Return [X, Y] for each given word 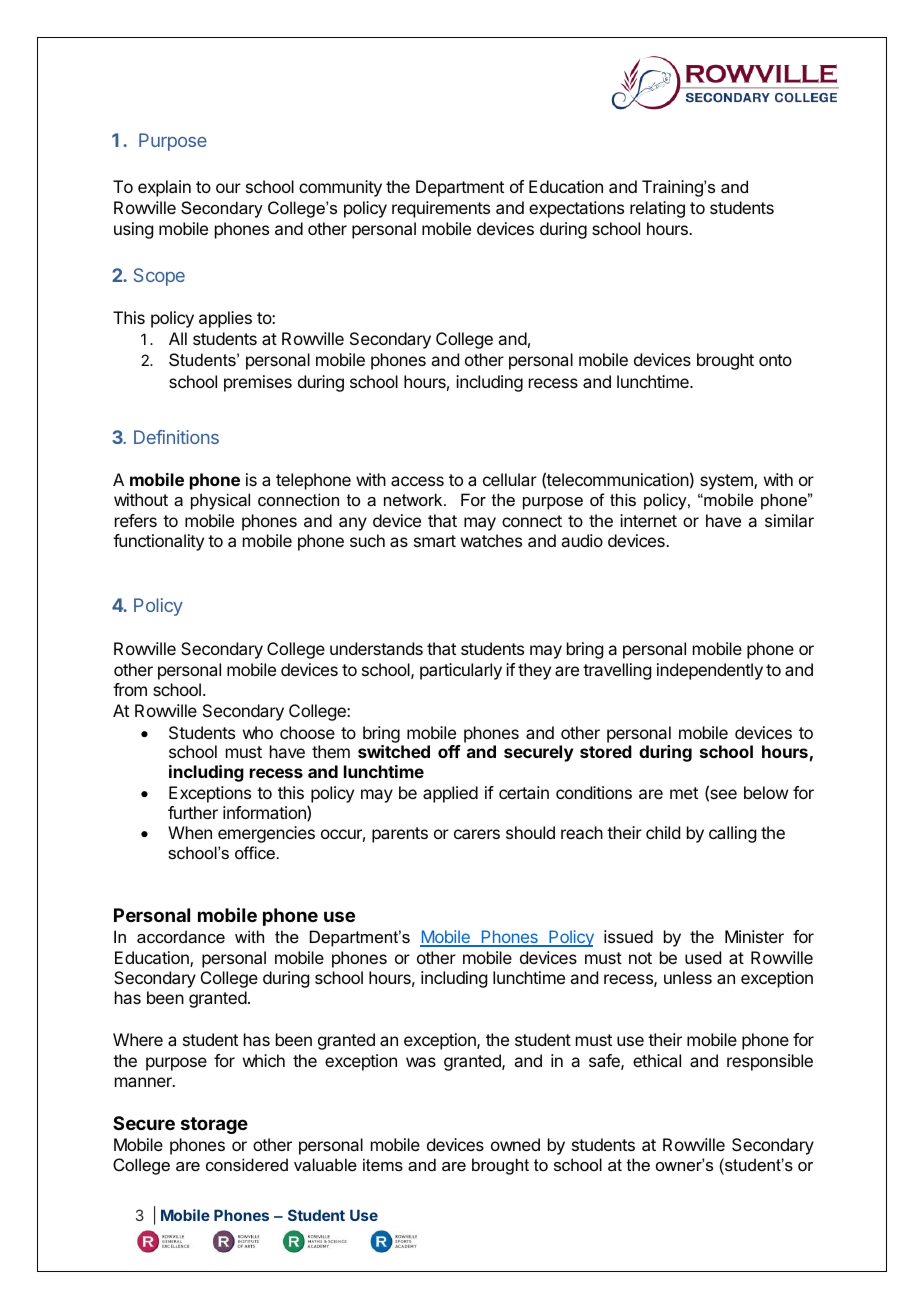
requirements [441, 209]
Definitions [176, 437]
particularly [461, 671]
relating [657, 209]
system [727, 482]
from [130, 689]
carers [477, 834]
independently [710, 671]
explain [164, 188]
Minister [754, 936]
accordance [181, 936]
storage [214, 1125]
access [417, 481]
